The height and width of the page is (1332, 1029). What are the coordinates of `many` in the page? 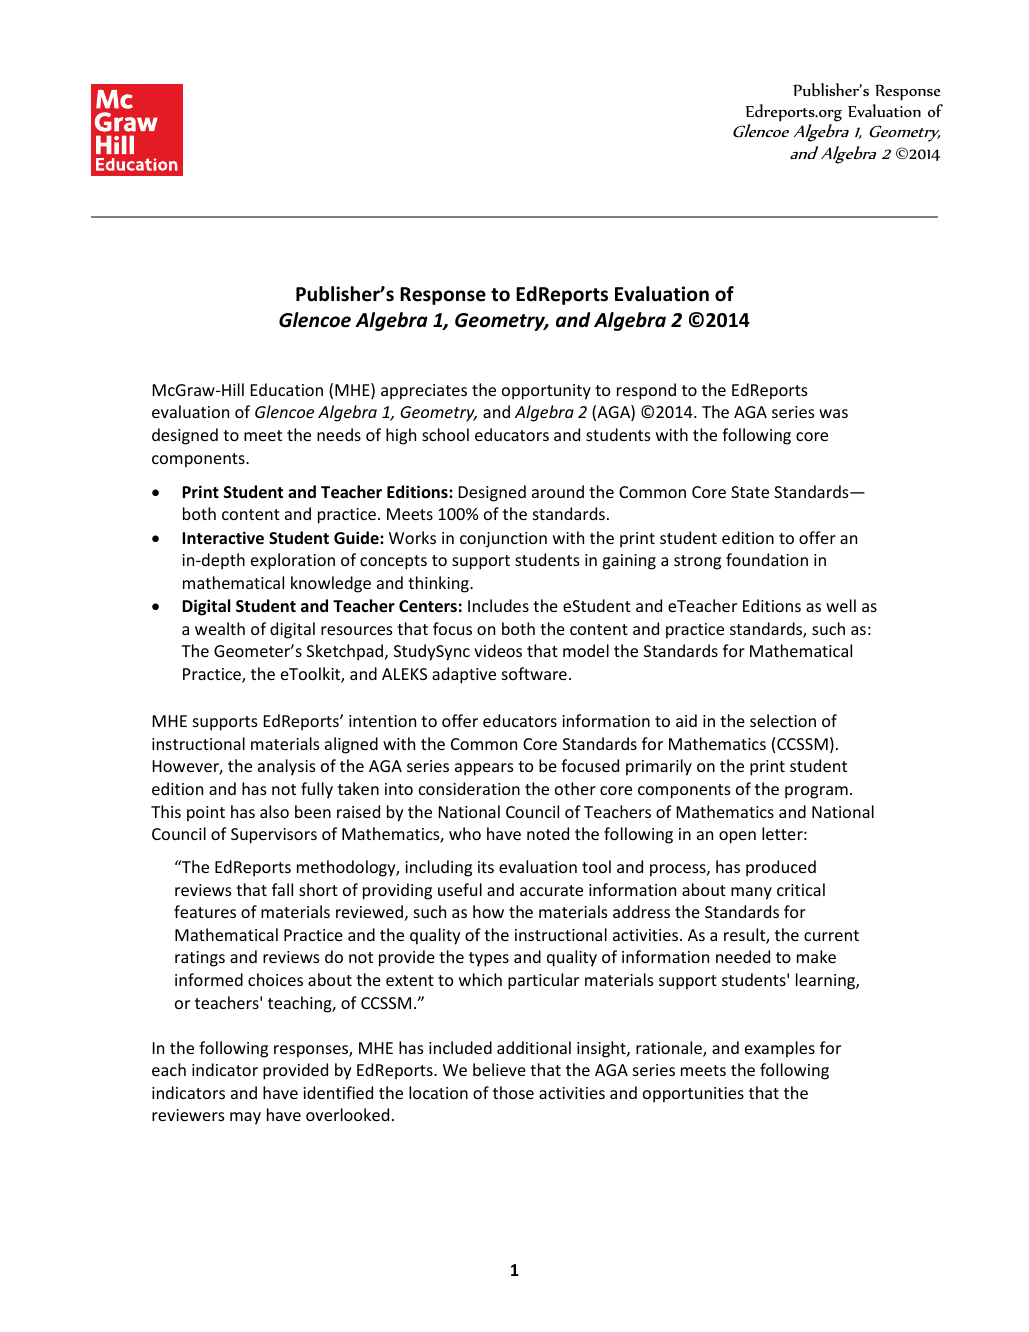 It's located at (751, 893).
